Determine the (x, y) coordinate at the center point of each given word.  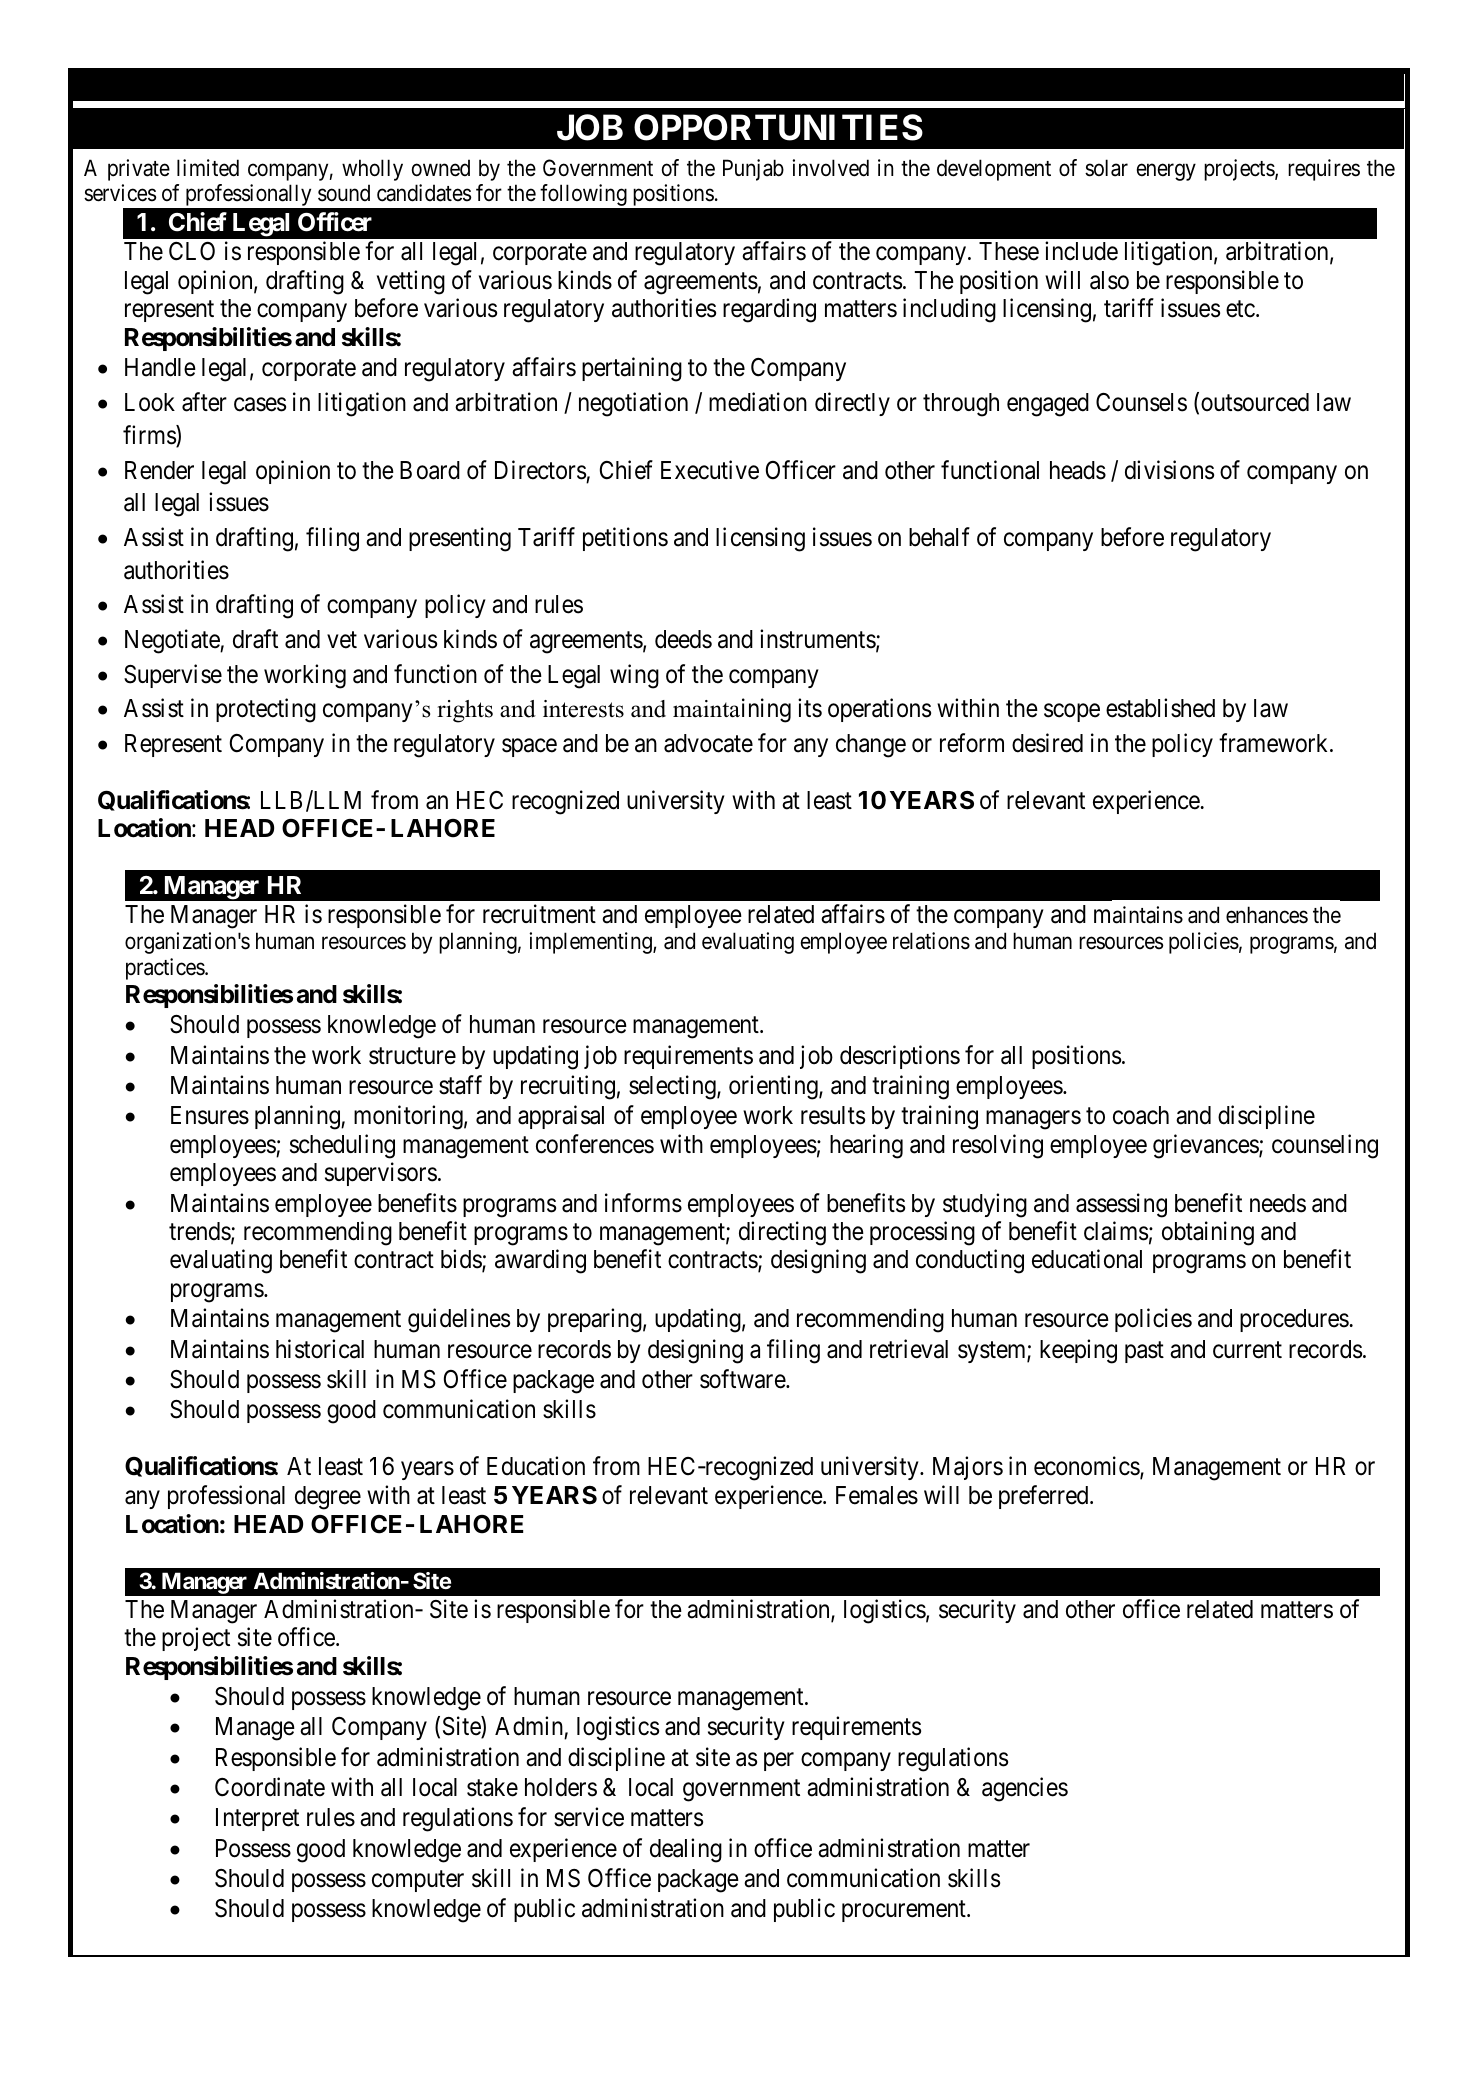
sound (344, 193)
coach (1141, 1115)
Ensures (210, 1115)
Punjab (753, 170)
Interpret (257, 1819)
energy (1166, 172)
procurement (905, 1911)
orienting (774, 1087)
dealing (686, 1850)
